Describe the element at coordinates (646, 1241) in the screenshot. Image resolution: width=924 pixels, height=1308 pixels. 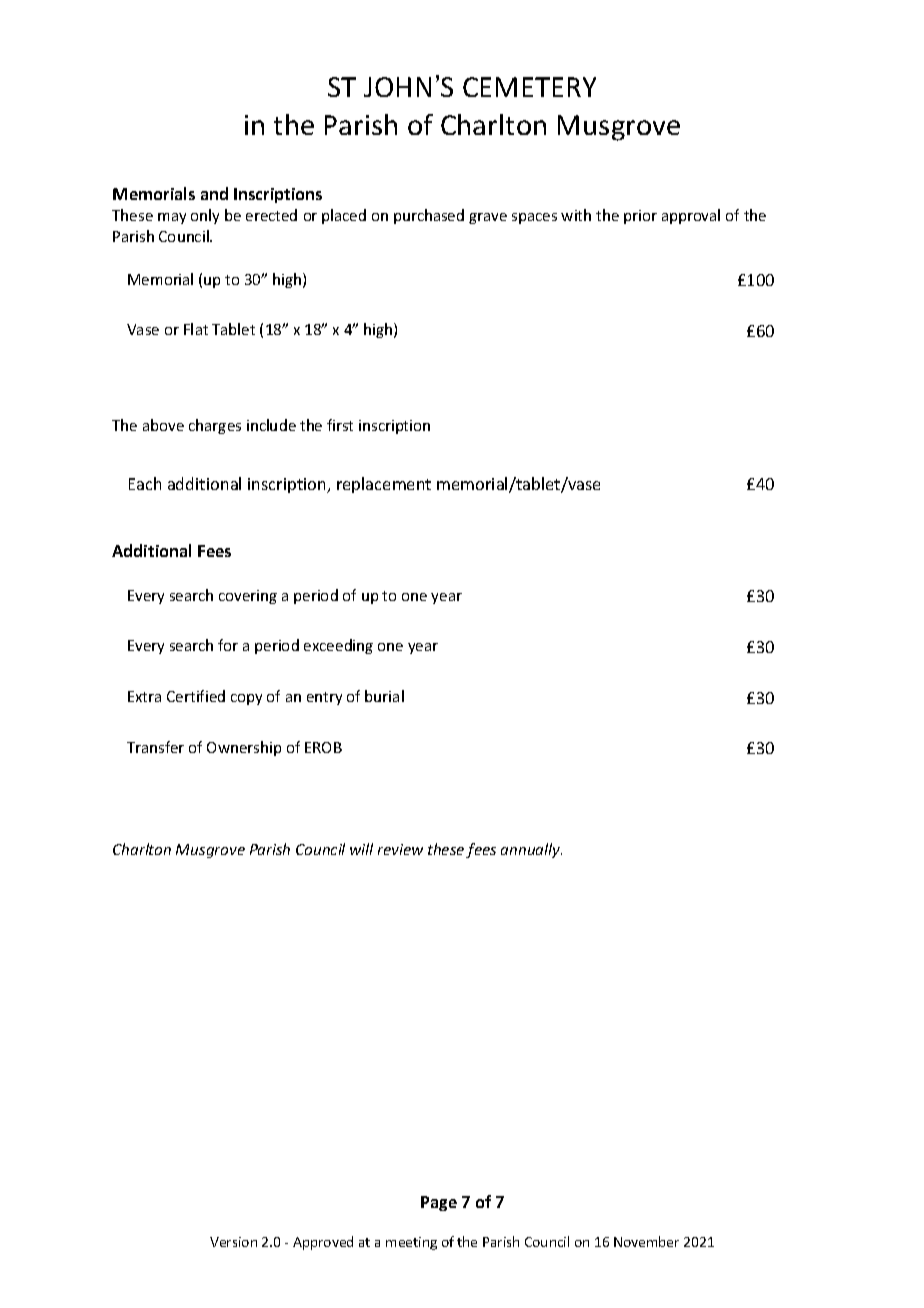
I see `November` at that location.
